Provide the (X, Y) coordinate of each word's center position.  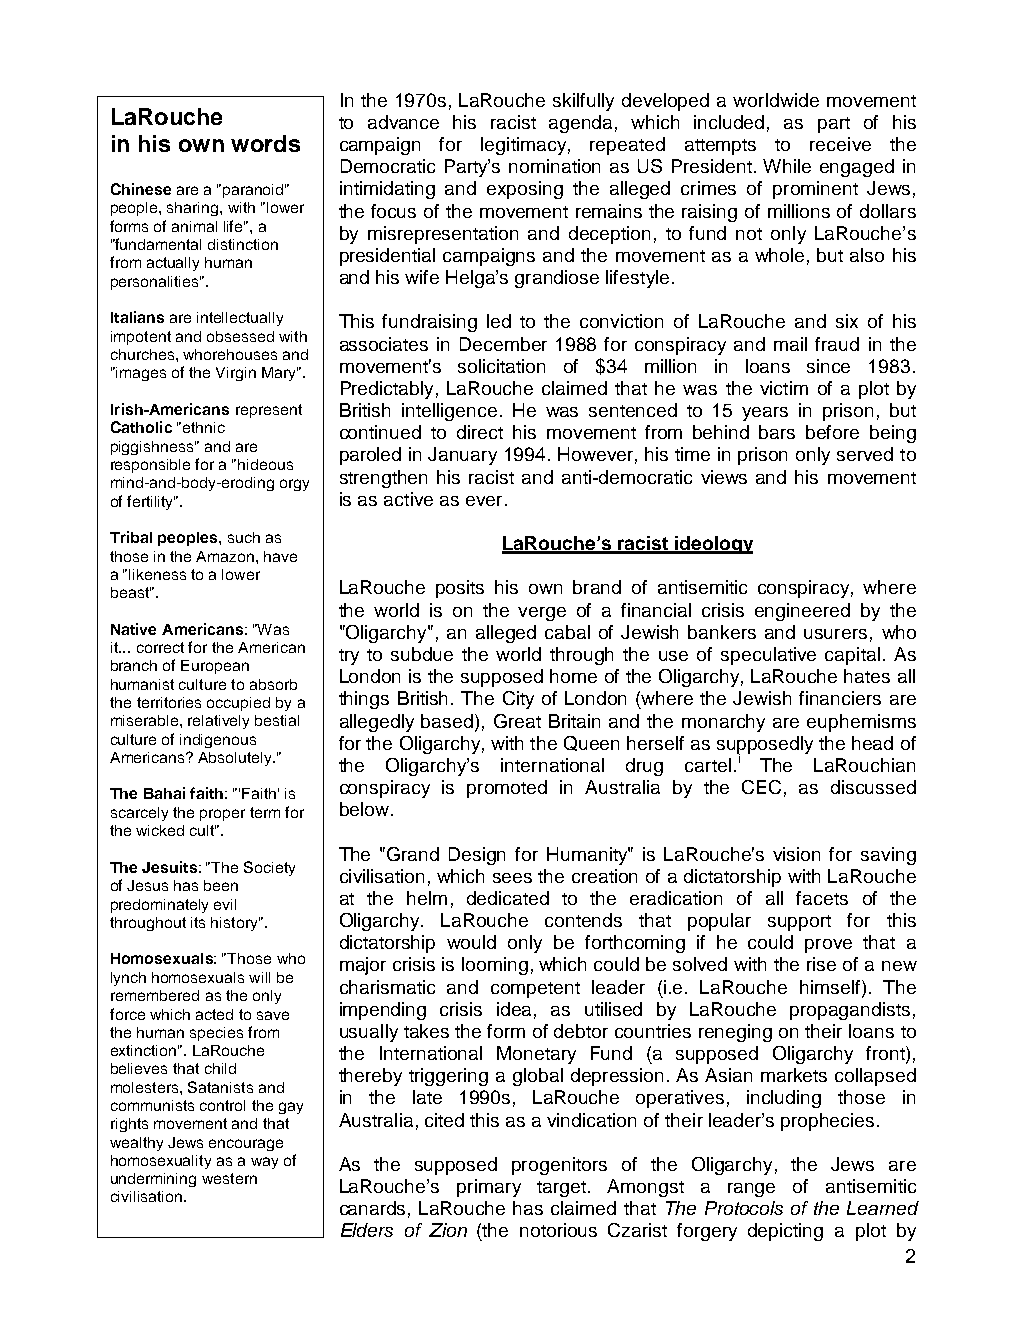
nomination (554, 166)
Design (477, 856)
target (563, 1189)
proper (222, 815)
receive (840, 144)
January (462, 456)
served (865, 454)
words (265, 143)
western (229, 1178)
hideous (265, 464)
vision (796, 854)
